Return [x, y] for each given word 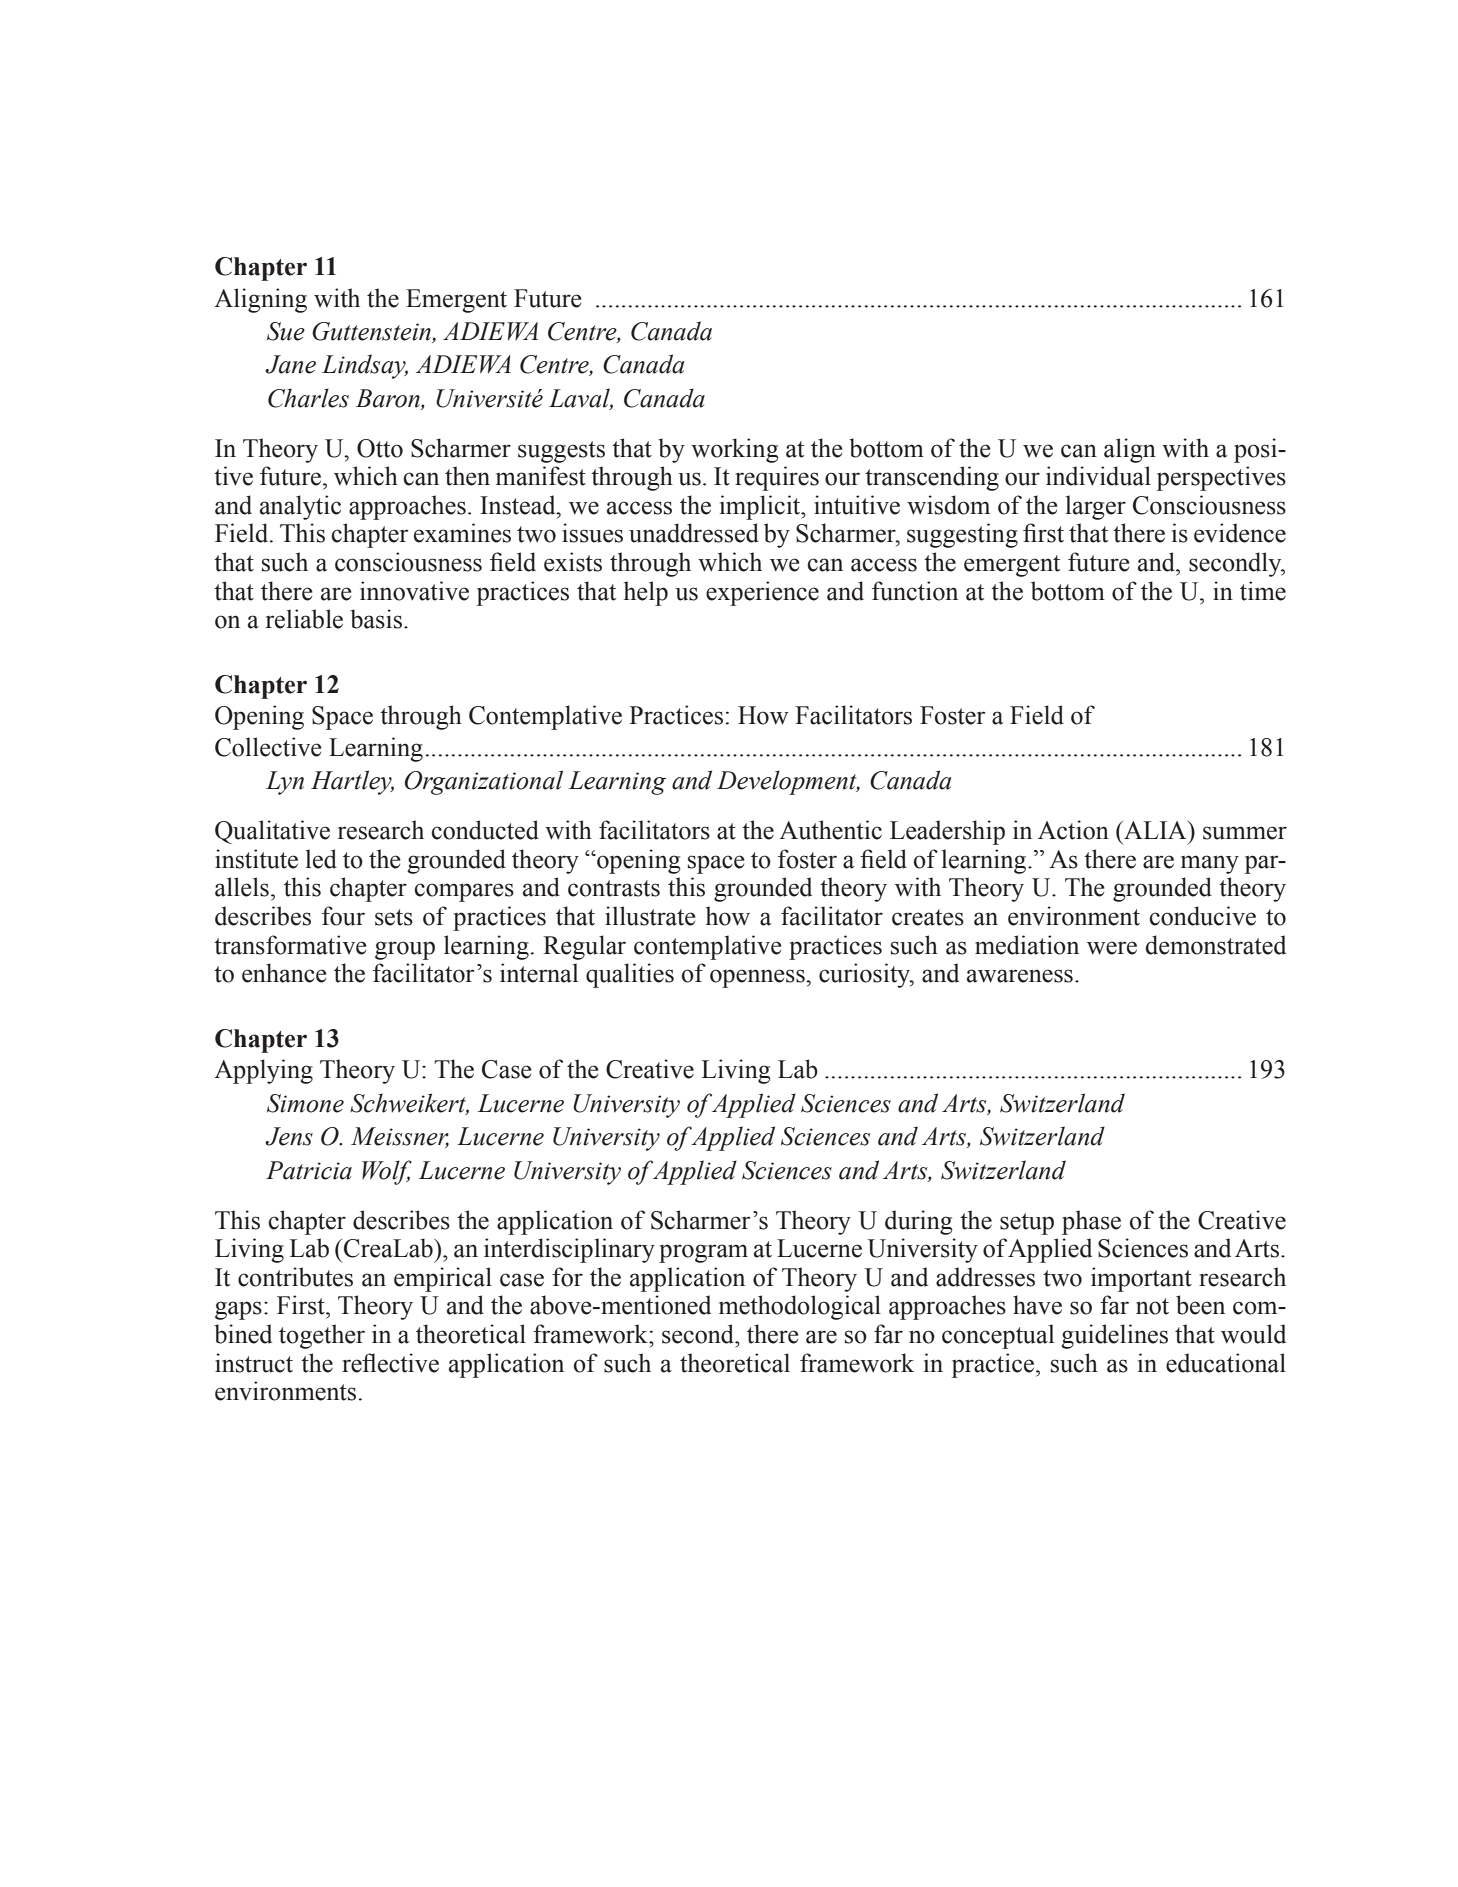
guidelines [1114, 1336]
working [735, 450]
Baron [389, 398]
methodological [800, 1307]
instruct [254, 1363]
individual [1098, 476]
